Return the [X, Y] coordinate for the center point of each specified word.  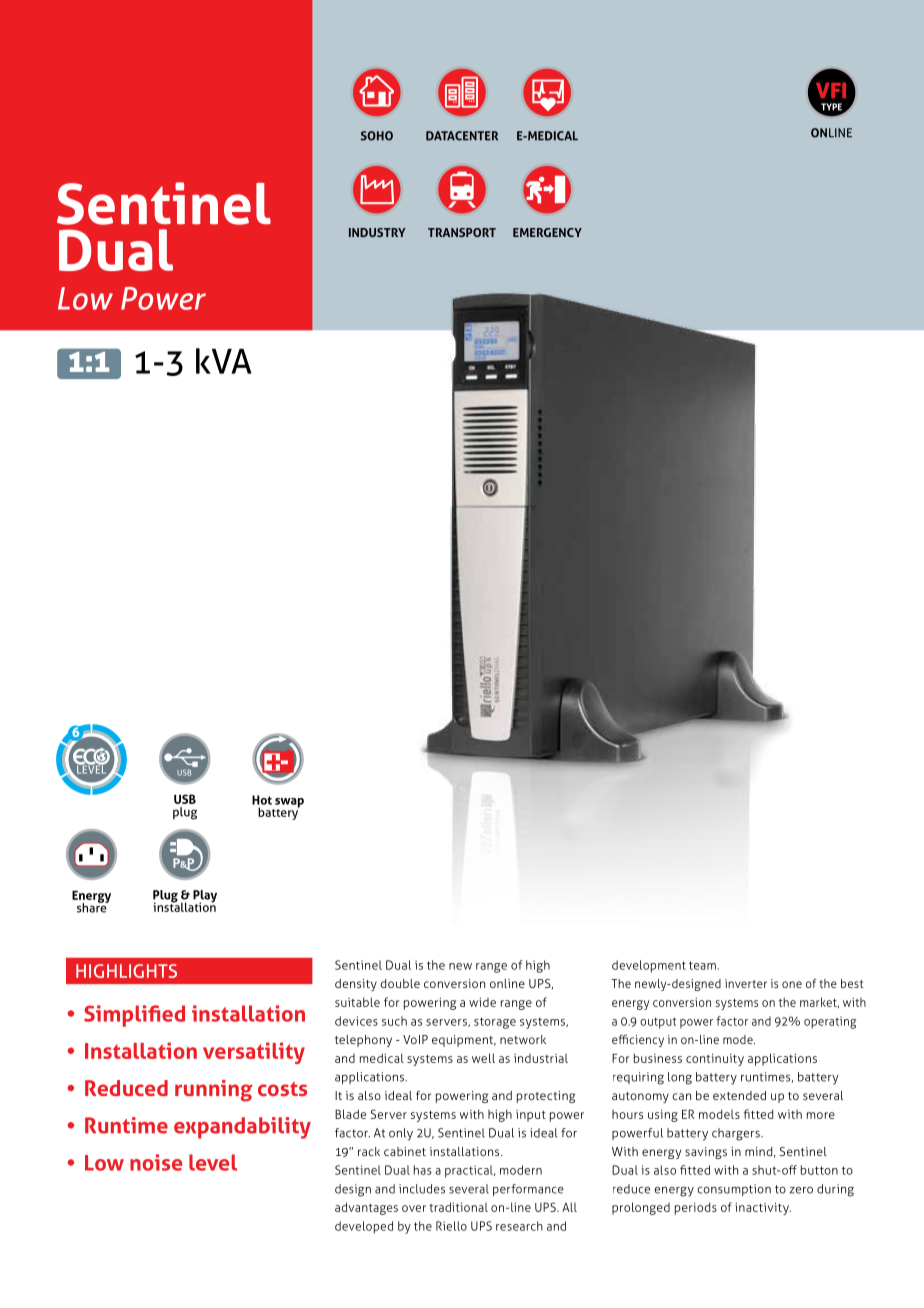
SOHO [377, 136]
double [400, 983]
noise [156, 1162]
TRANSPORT [462, 232]
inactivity [763, 1209]
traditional [458, 1207]
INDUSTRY [377, 232]
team [702, 965]
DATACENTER [462, 136]
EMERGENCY [547, 232]
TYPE [831, 107]
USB [185, 799]
